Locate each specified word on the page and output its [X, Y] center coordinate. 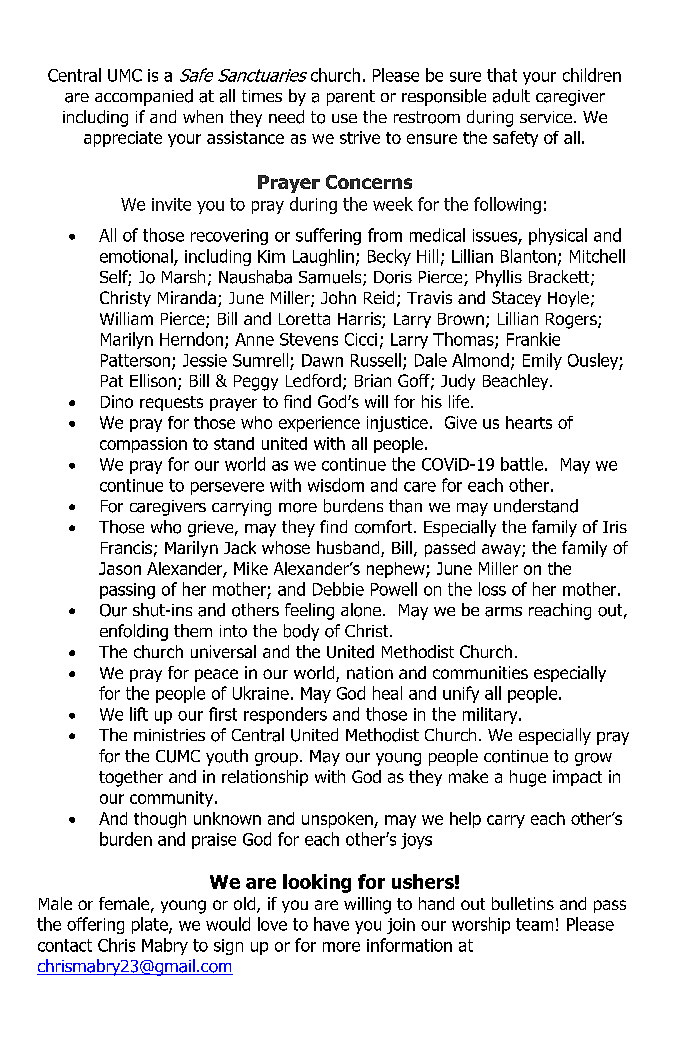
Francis [126, 547]
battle [522, 464]
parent [351, 98]
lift [139, 714]
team [534, 924]
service [546, 117]
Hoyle [568, 299]
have [331, 924]
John [338, 297]
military [491, 715]
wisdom [336, 485]
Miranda [188, 299]
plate [151, 925]
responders [285, 715]
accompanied [144, 97]
